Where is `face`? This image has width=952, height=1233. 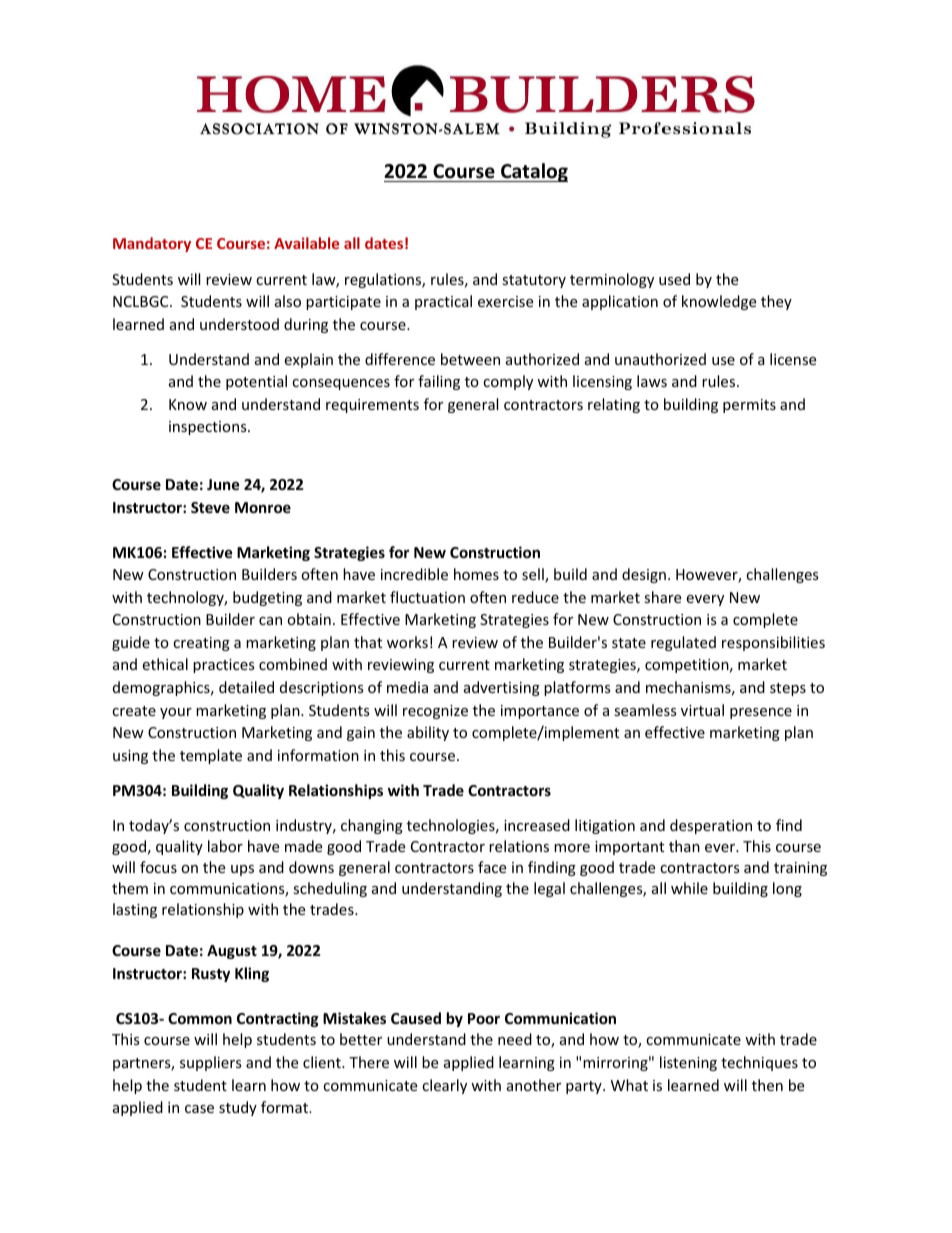
face is located at coordinates (492, 867).
